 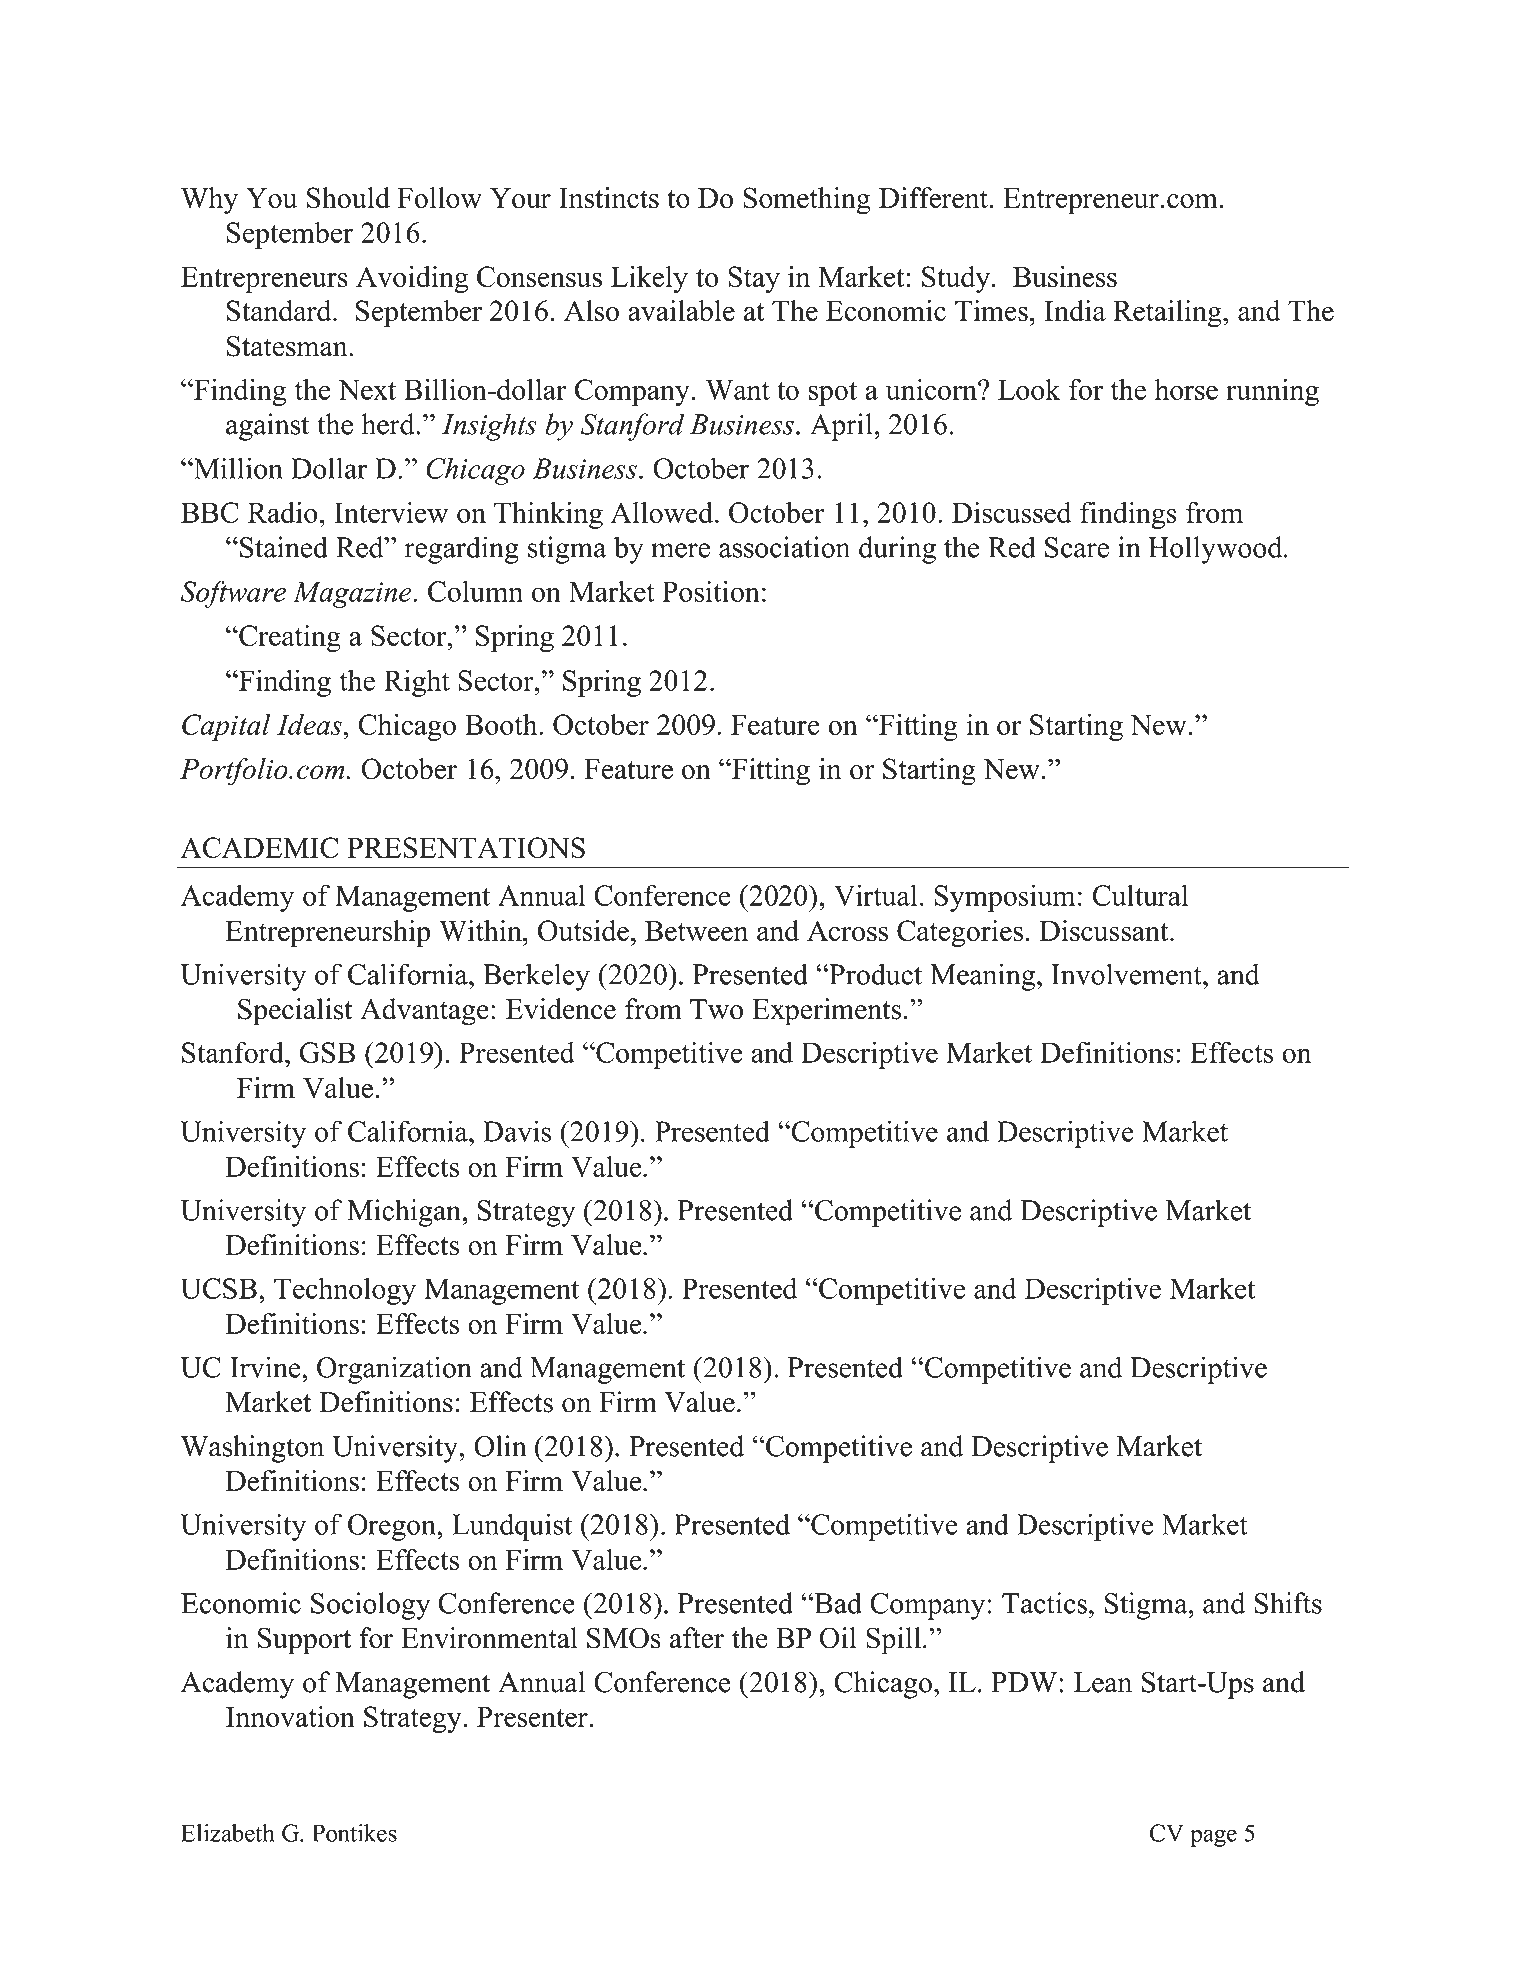 What do you see at coordinates (295, 1012) in the screenshot?
I see `Specialist` at bounding box center [295, 1012].
